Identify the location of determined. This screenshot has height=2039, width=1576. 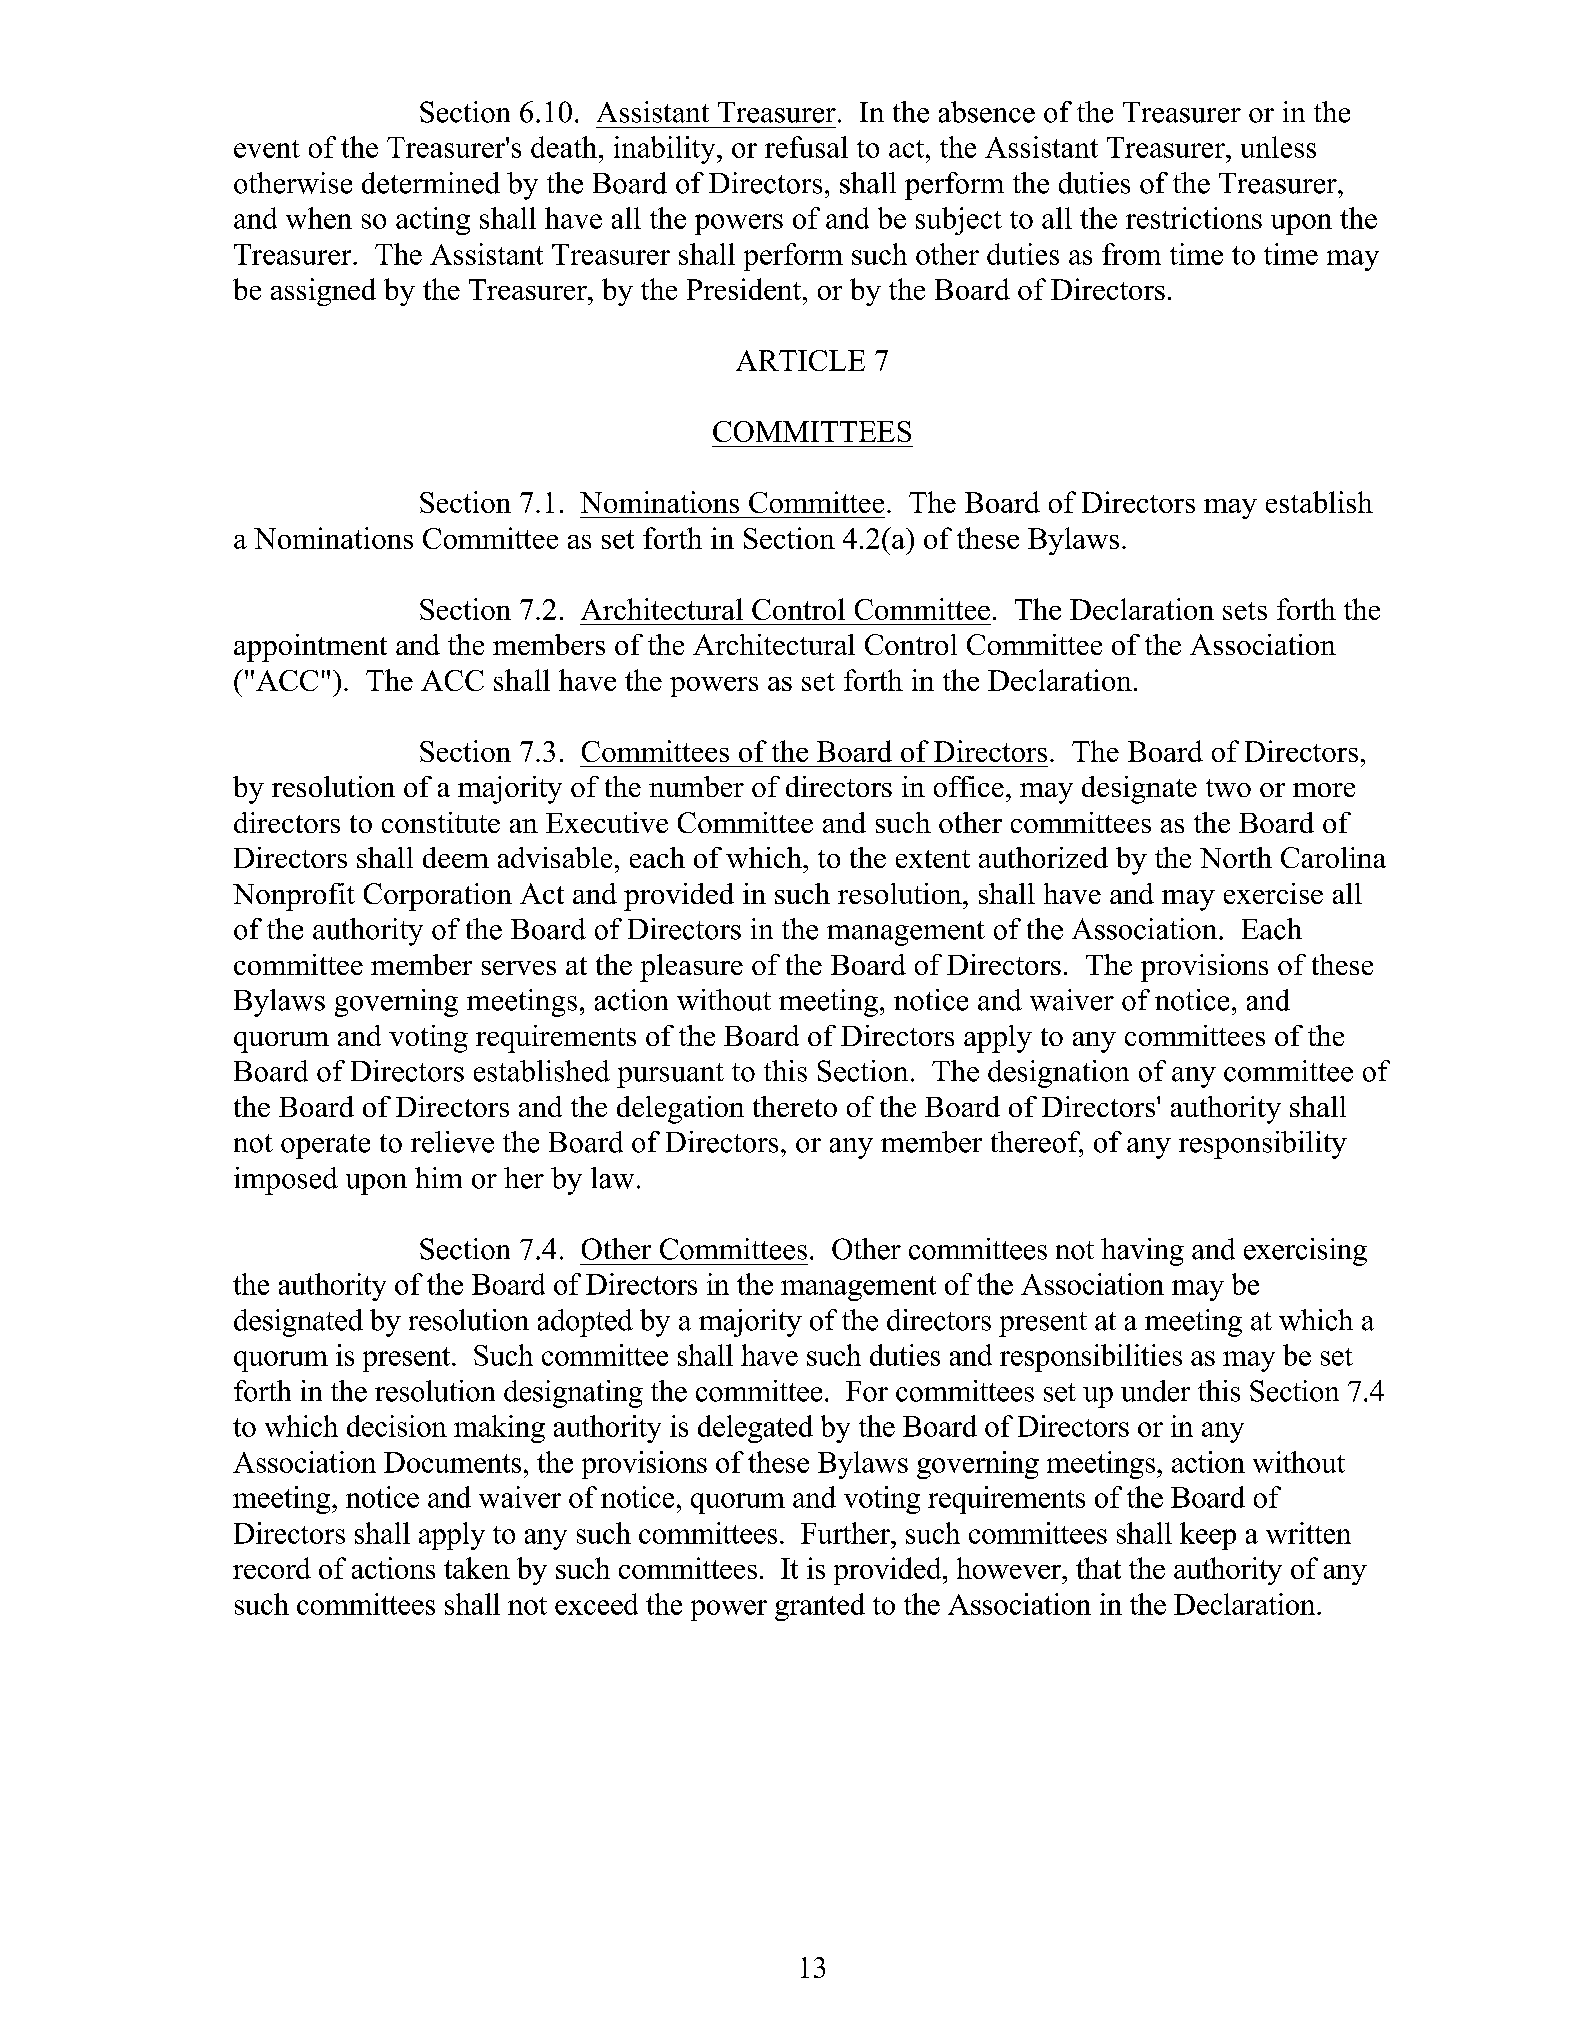
(431, 183).
